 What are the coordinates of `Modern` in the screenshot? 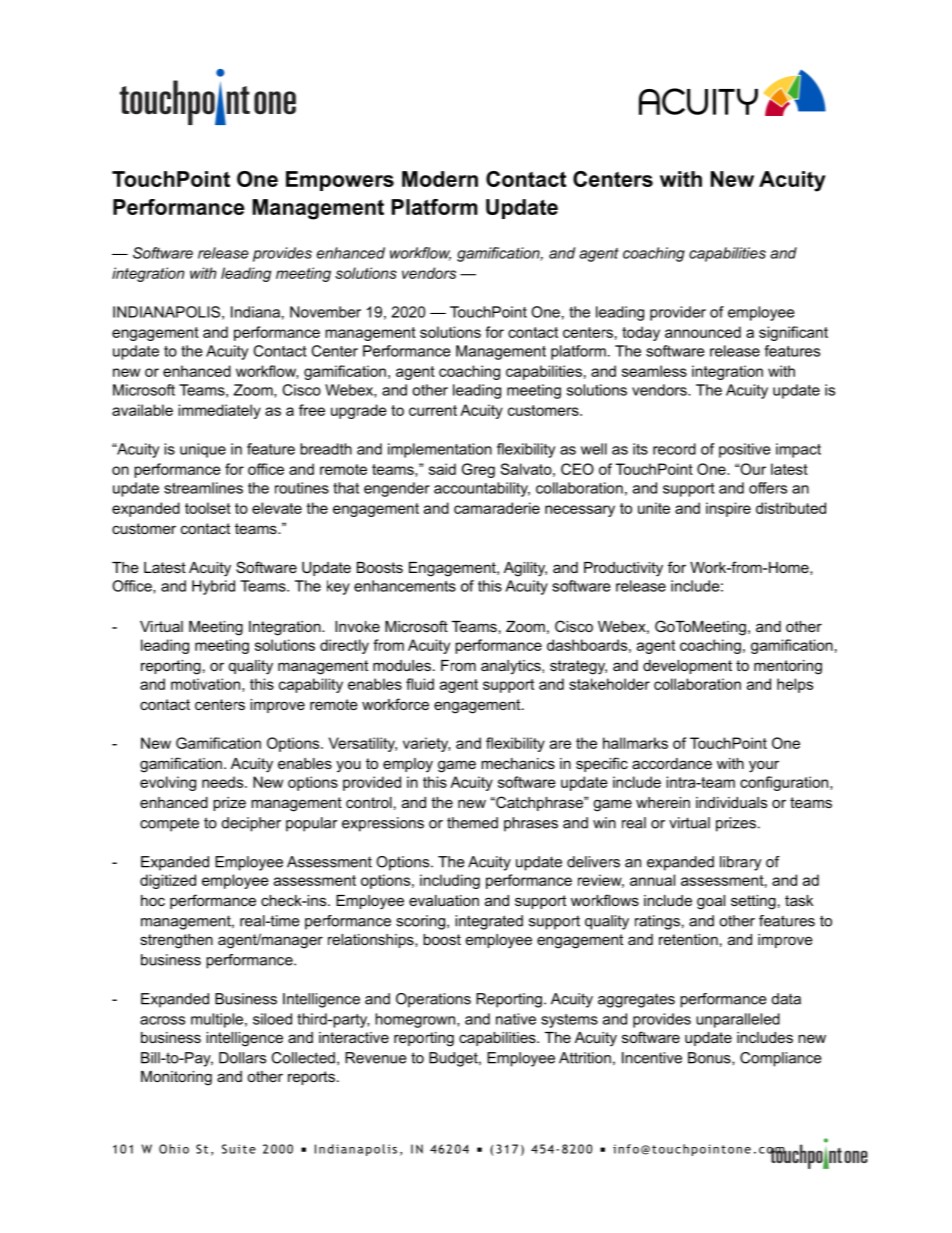 It's located at (440, 179).
